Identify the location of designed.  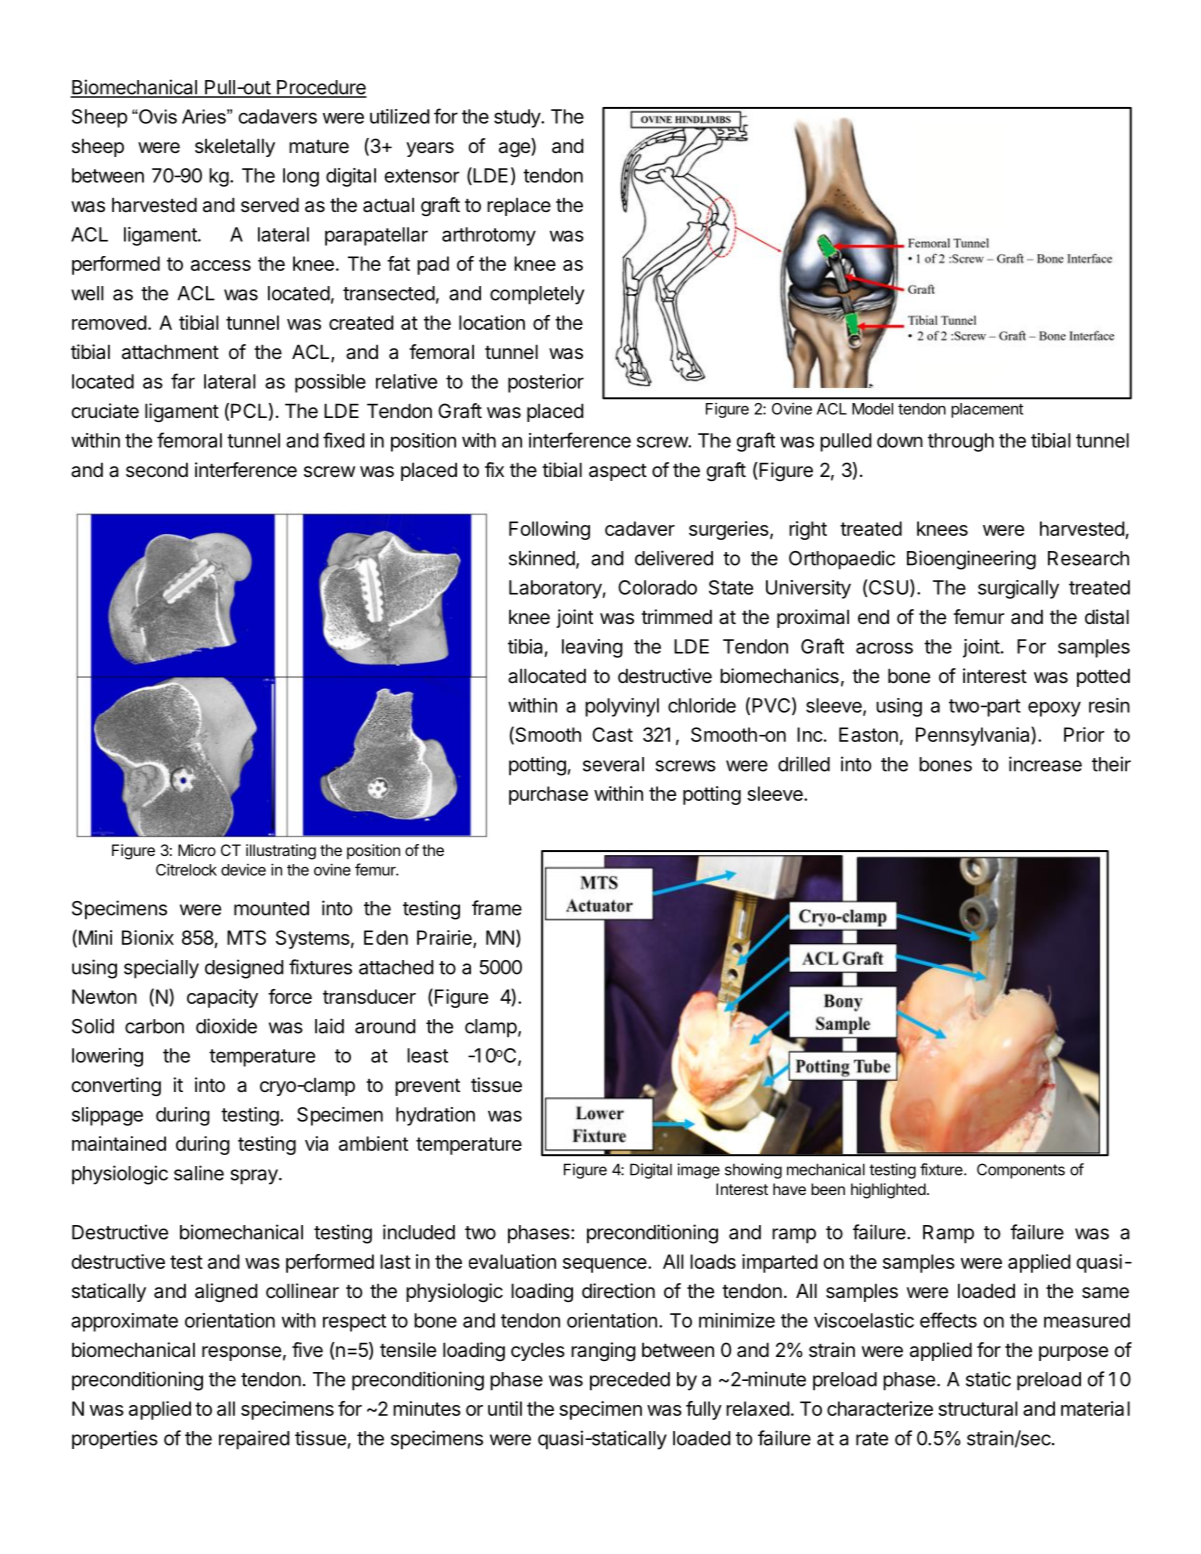
(244, 969).
